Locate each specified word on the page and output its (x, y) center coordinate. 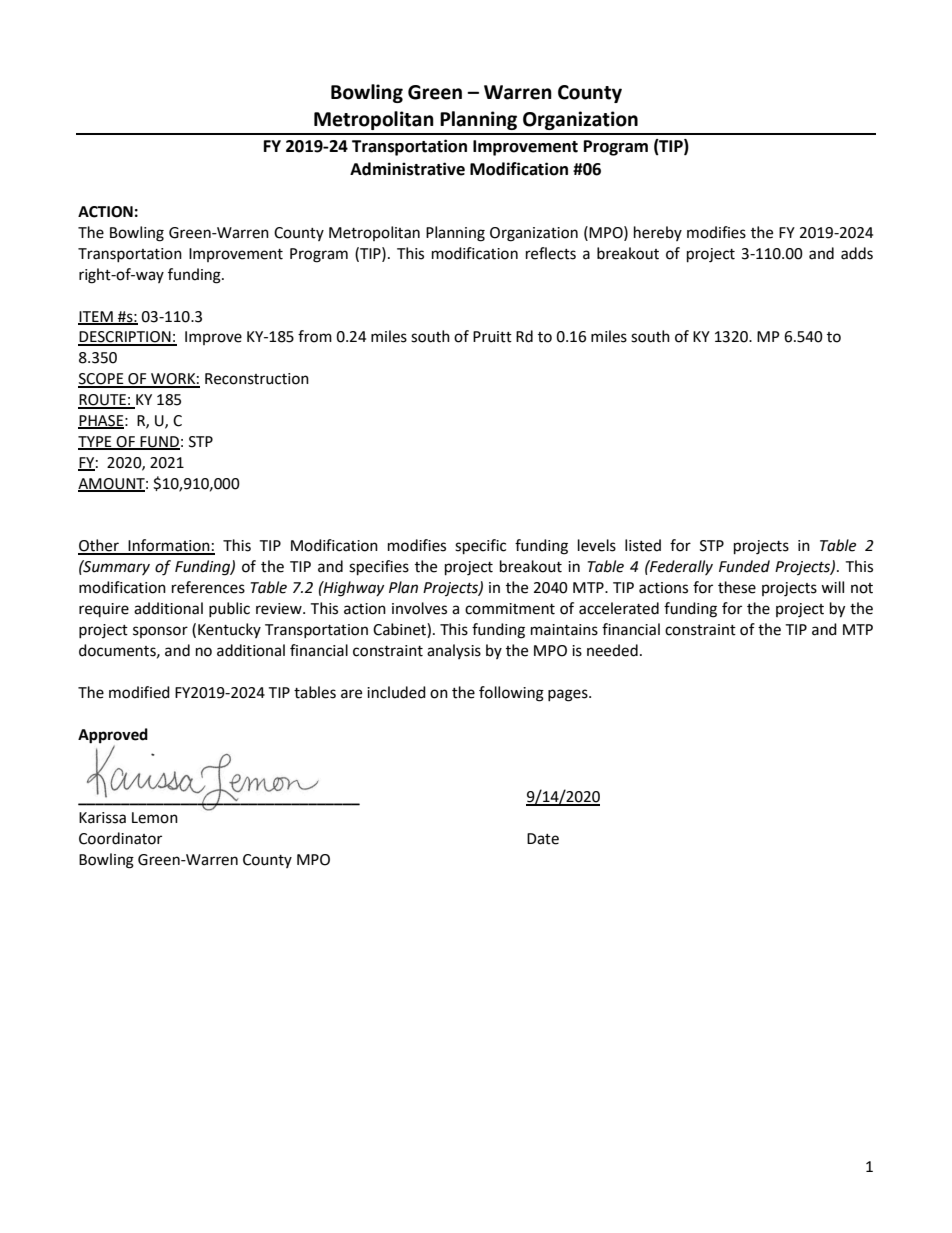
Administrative (407, 169)
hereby (658, 233)
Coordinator (120, 838)
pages (569, 695)
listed (643, 545)
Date (543, 839)
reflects (551, 253)
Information (169, 546)
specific (480, 547)
